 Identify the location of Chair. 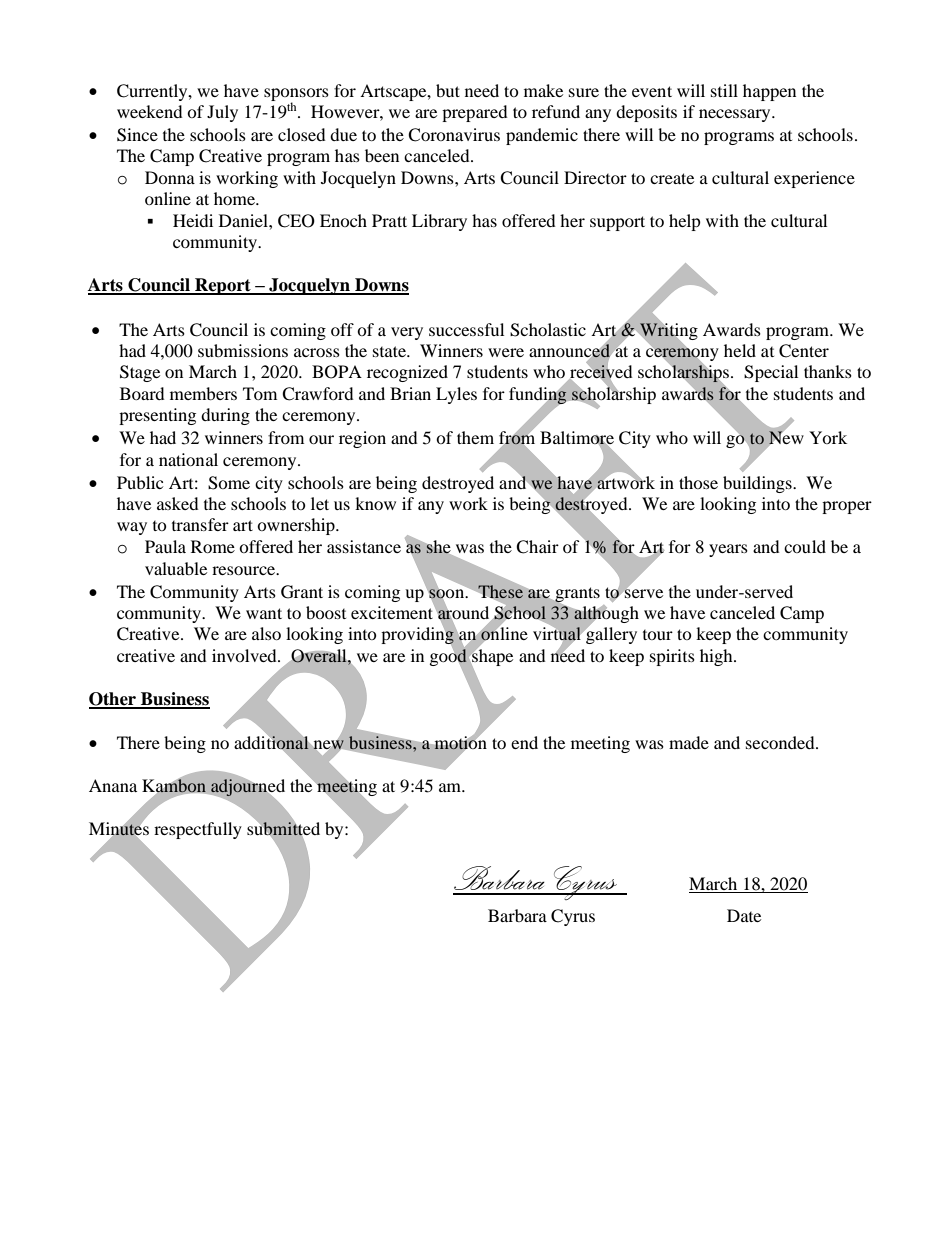
(537, 547).
